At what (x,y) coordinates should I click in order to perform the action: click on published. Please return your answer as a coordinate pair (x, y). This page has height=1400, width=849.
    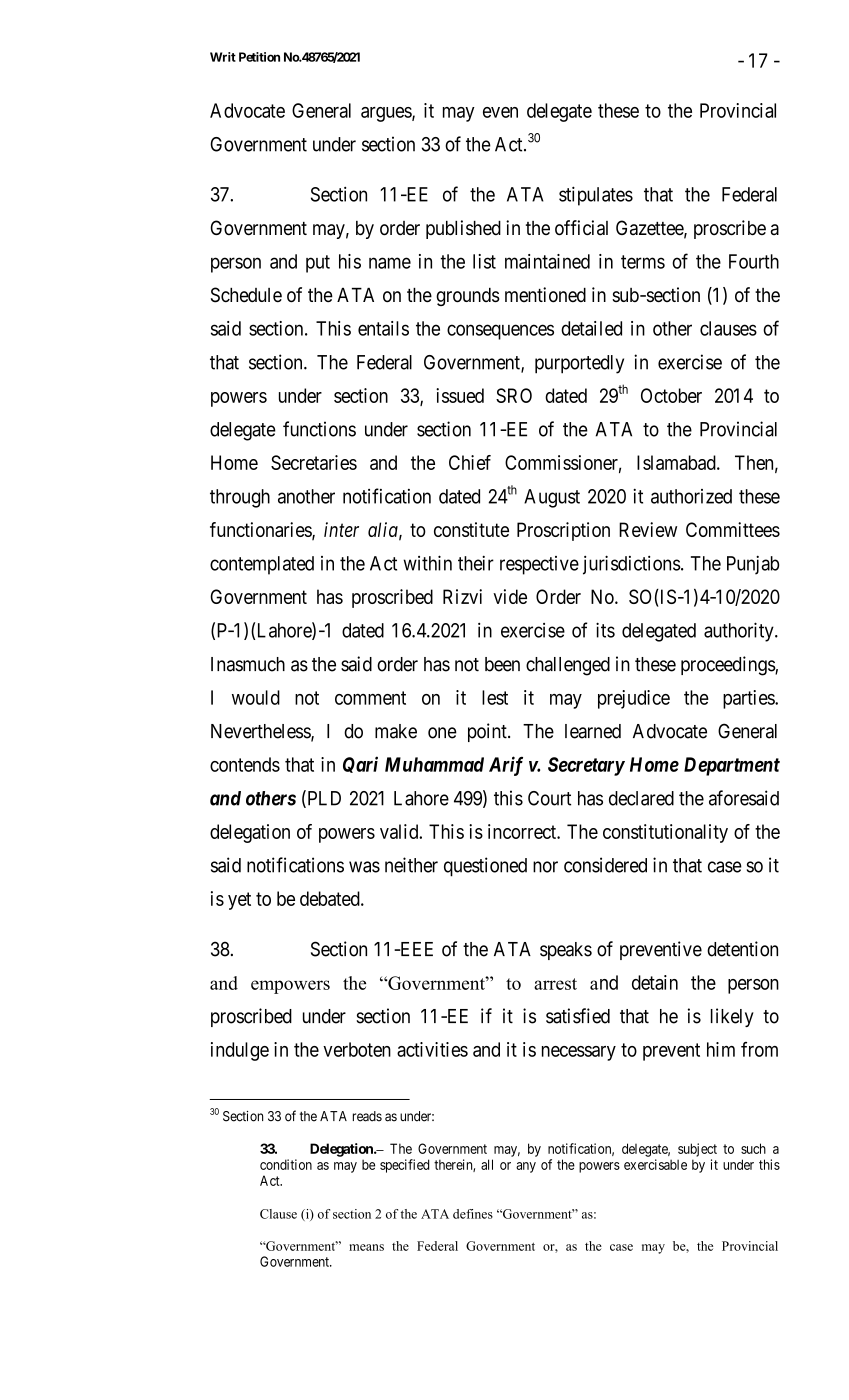
    Looking at the image, I should click on (463, 229).
